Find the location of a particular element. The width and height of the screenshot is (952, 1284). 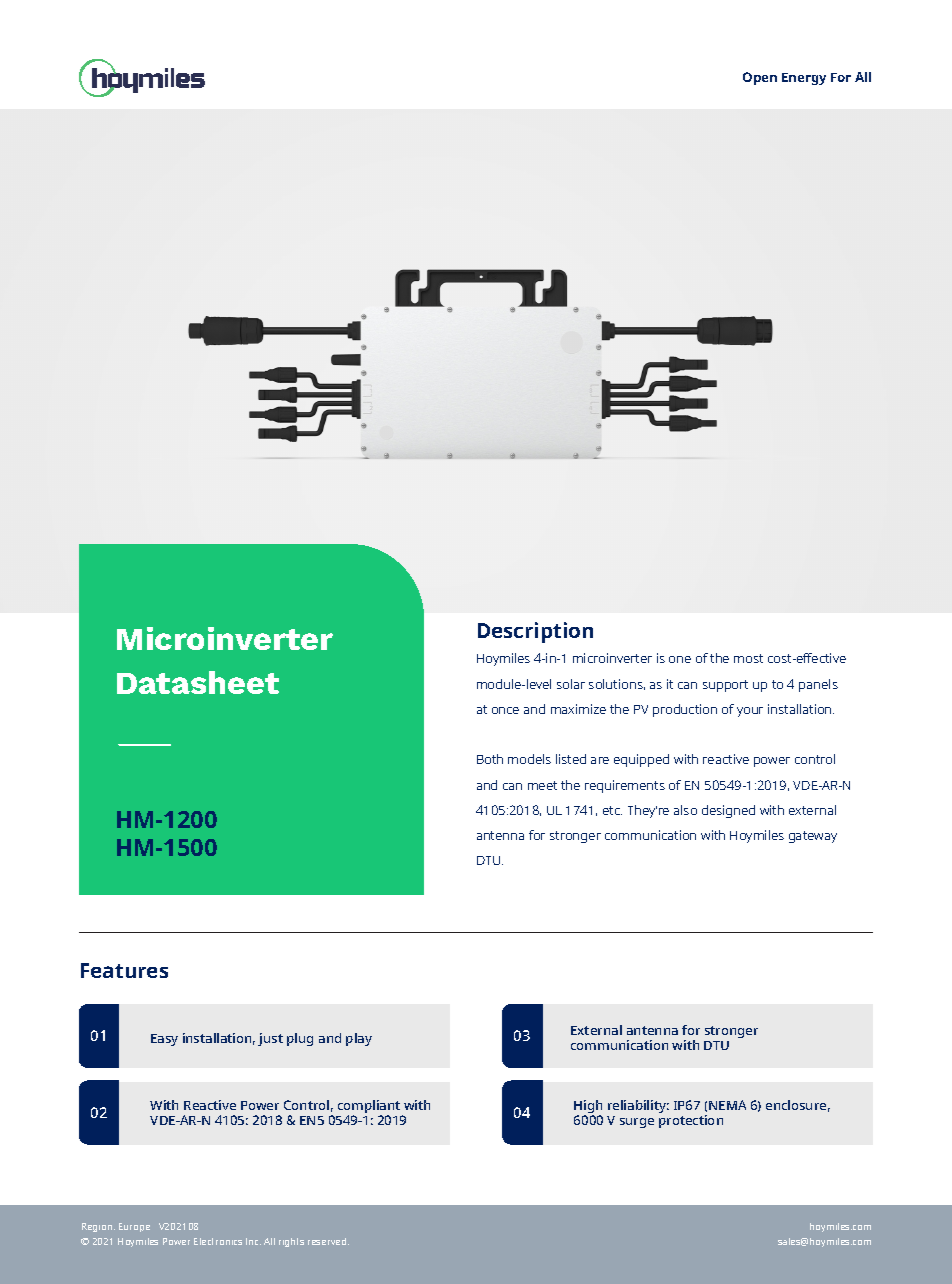

Description is located at coordinates (535, 632).
